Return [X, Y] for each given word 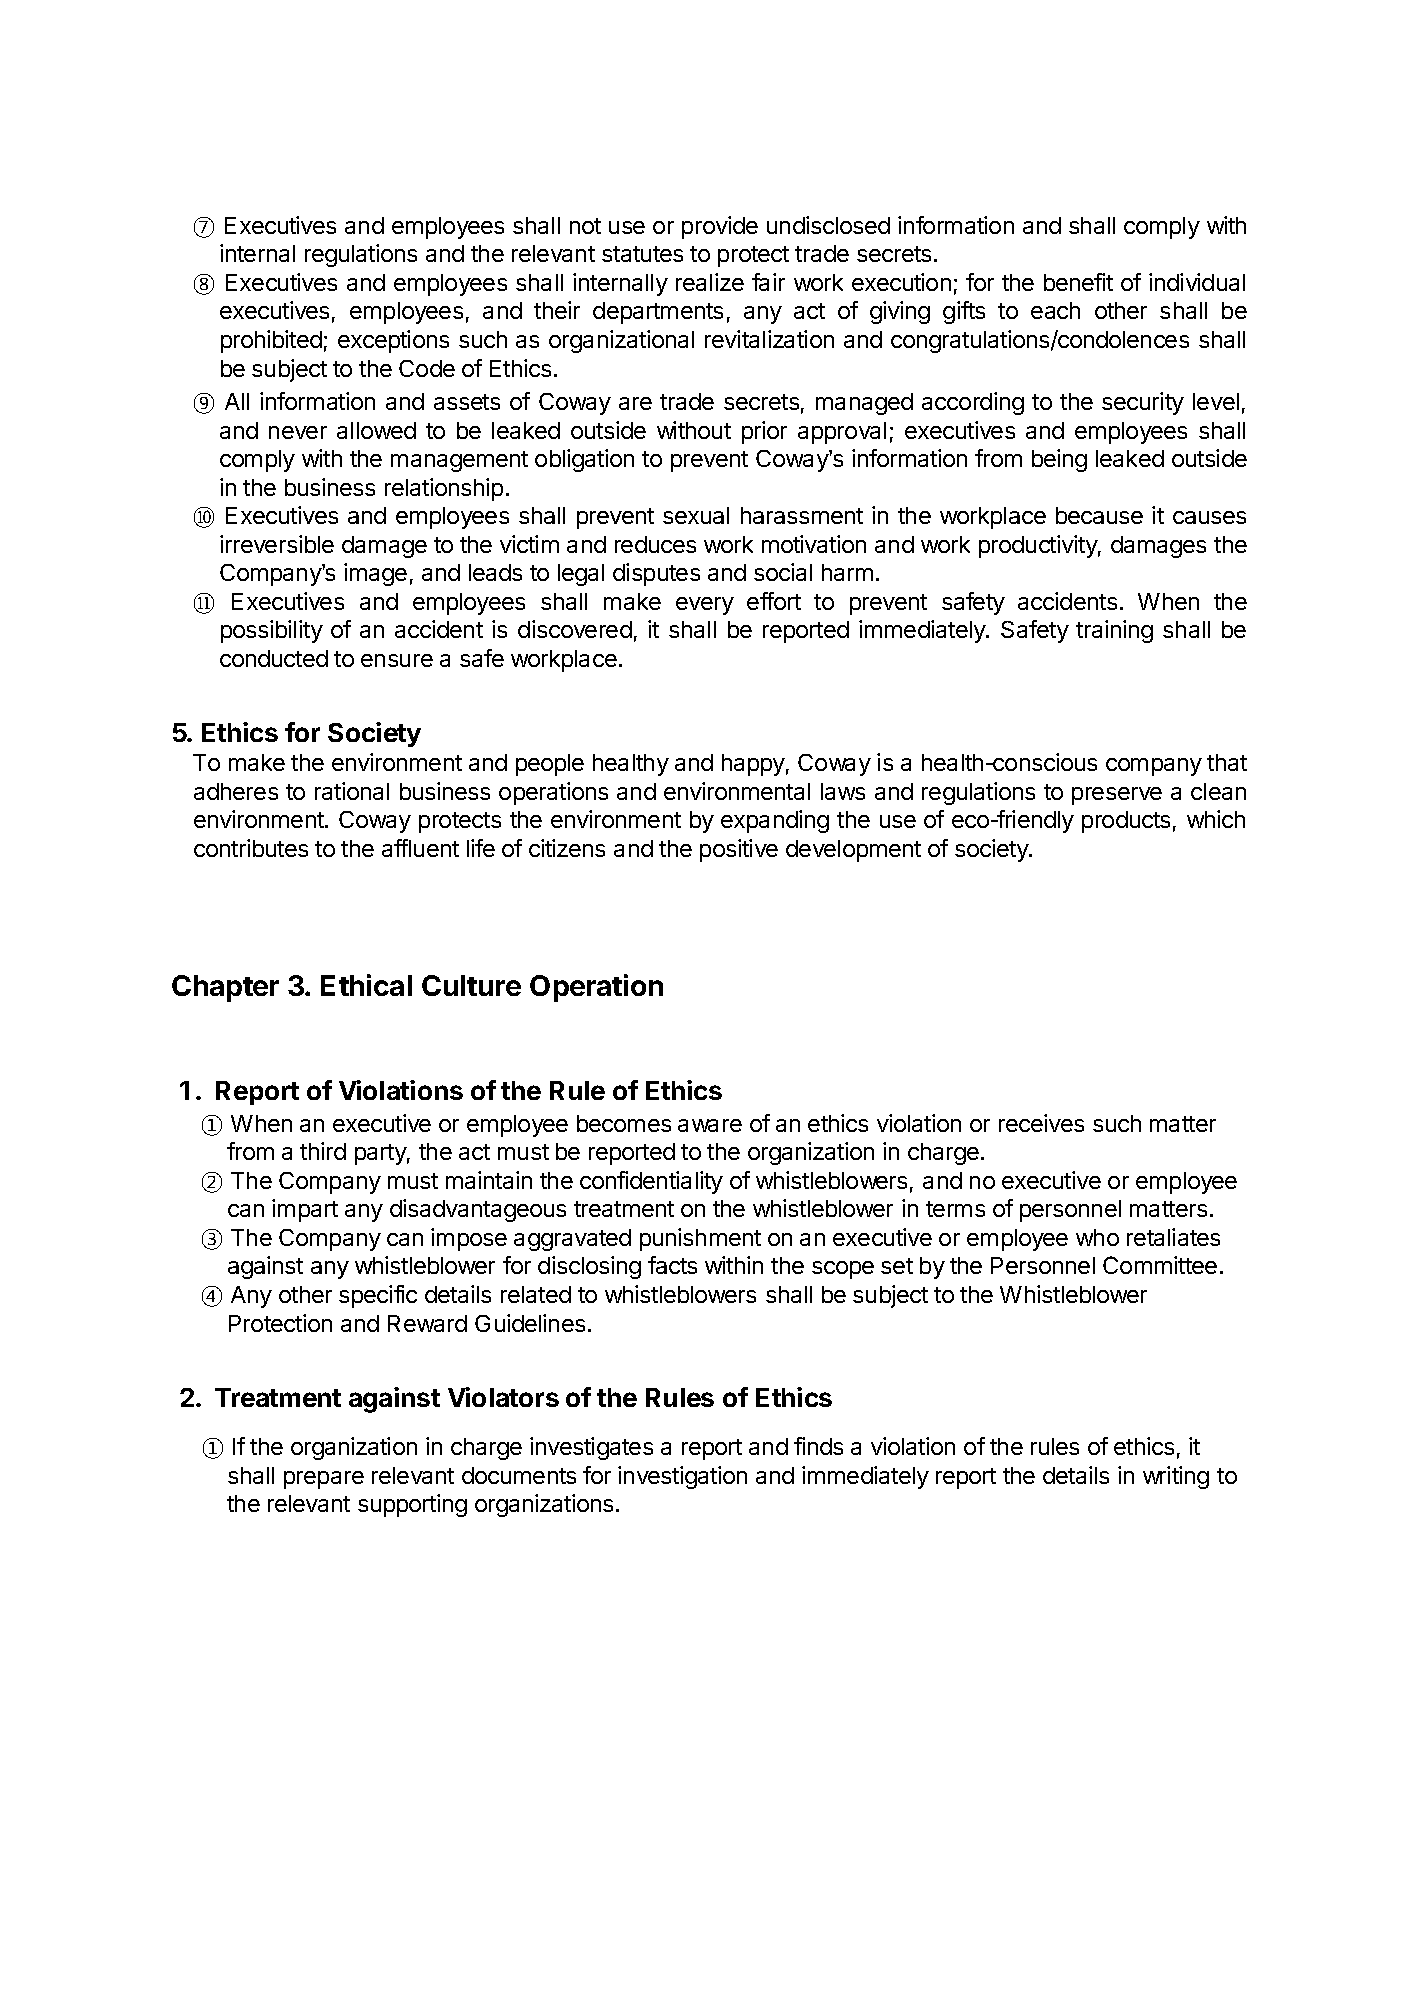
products [1126, 822]
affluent [420, 848]
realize [710, 282]
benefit [1078, 282]
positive [739, 850]
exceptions [393, 341]
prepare [324, 1480]
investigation [682, 1477]
